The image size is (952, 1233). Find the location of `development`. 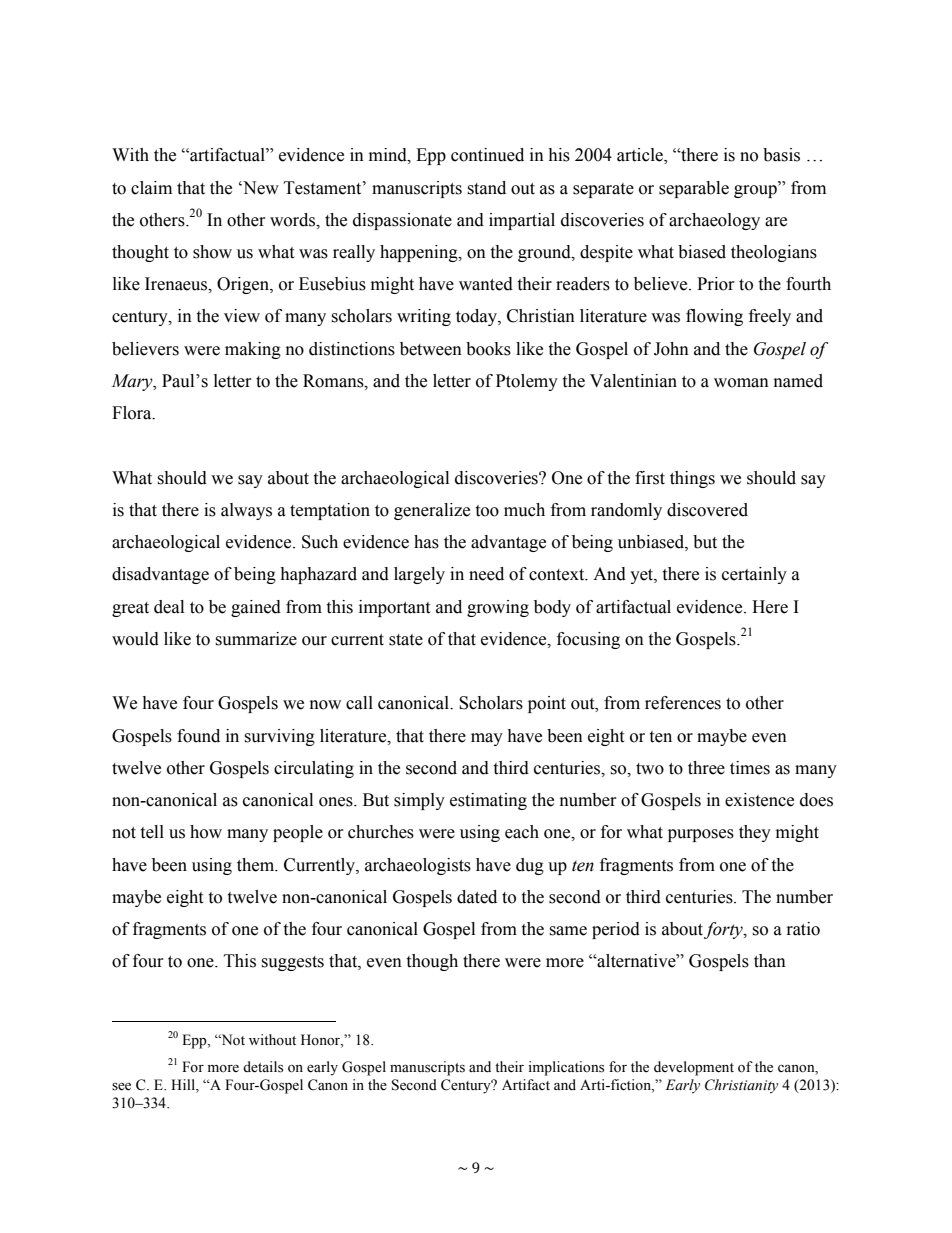

development is located at coordinates (694, 1068).
